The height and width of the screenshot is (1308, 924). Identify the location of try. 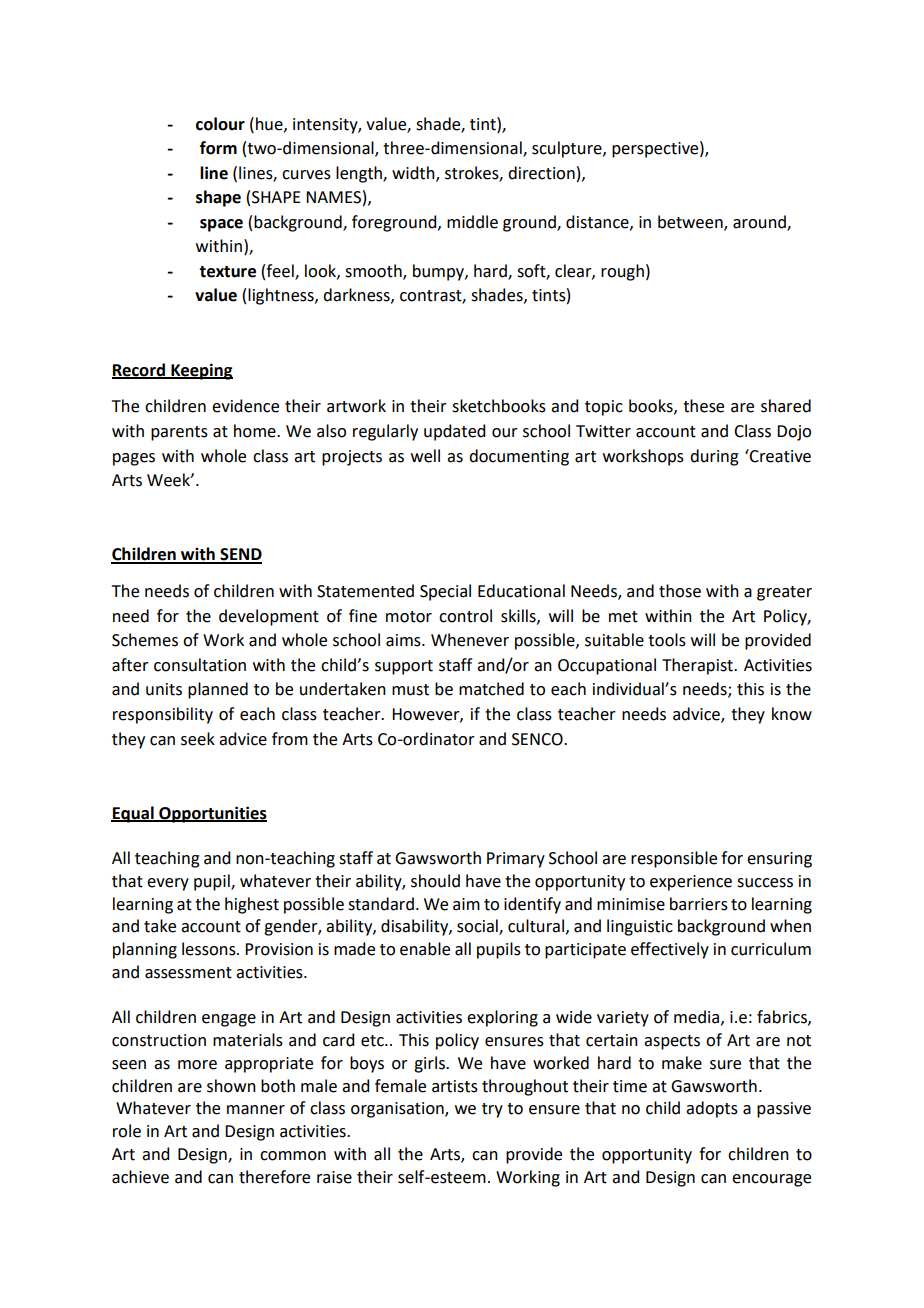
(492, 1110).
